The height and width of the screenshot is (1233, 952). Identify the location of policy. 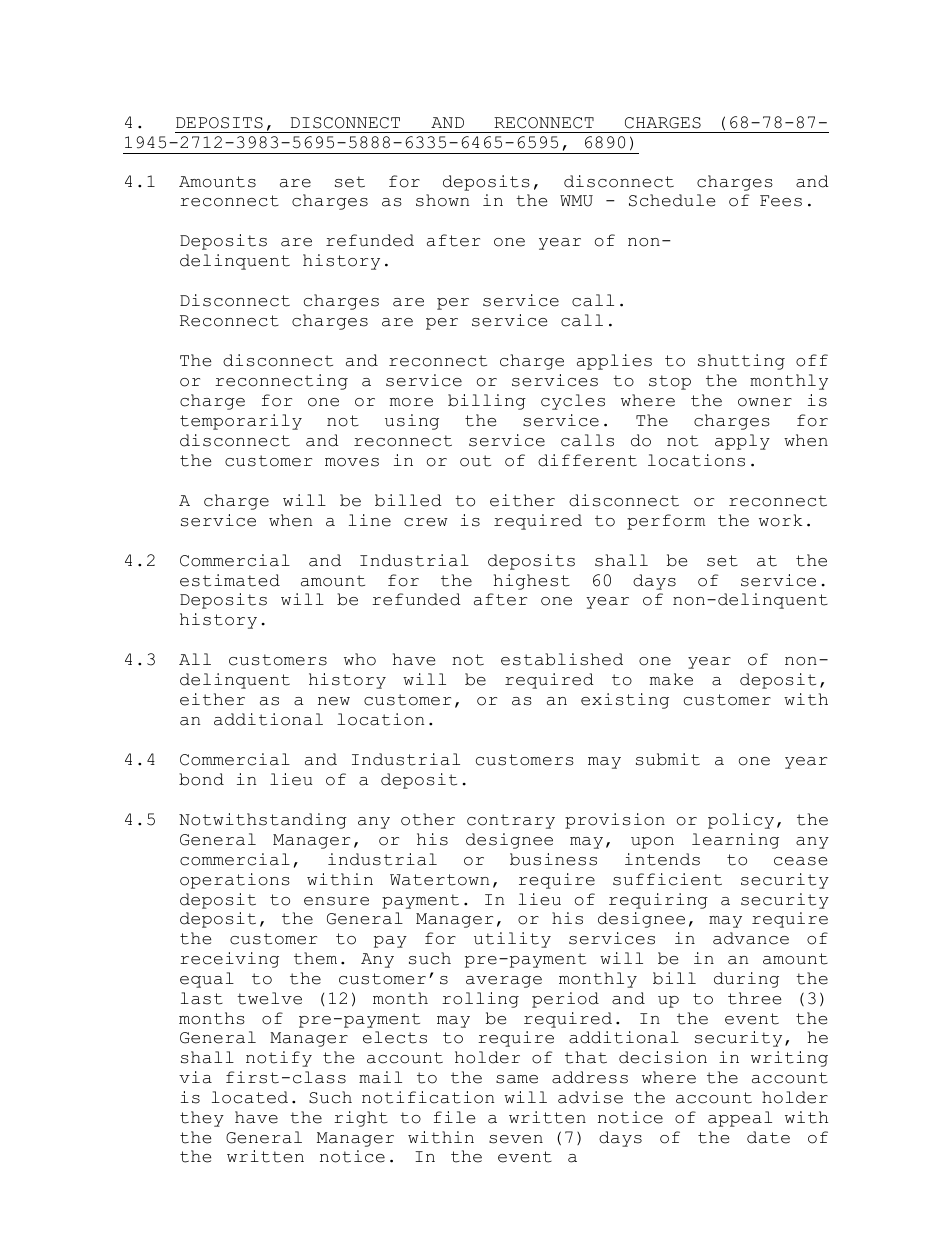
(741, 821).
